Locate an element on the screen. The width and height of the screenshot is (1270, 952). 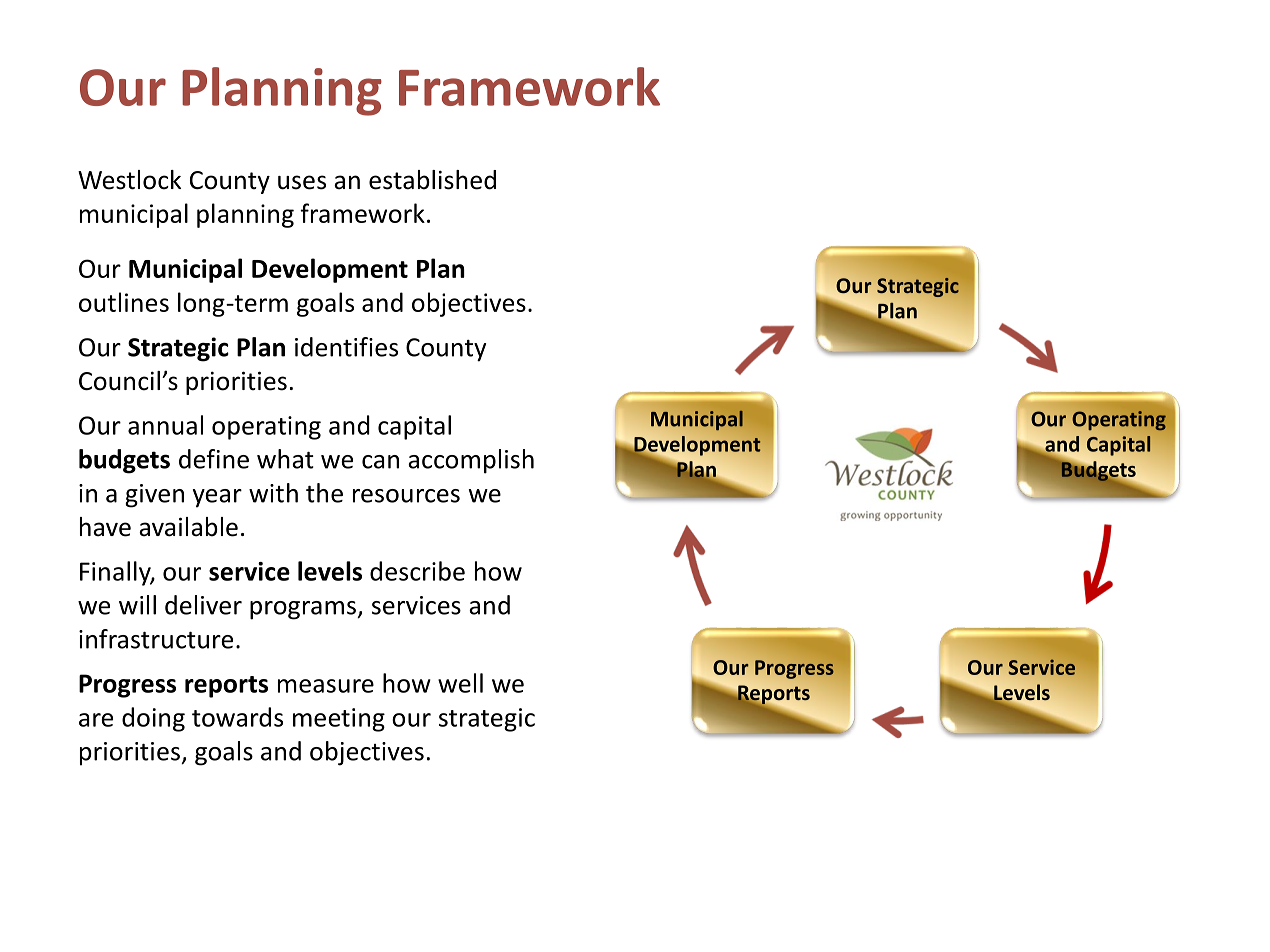
established is located at coordinates (432, 180).
